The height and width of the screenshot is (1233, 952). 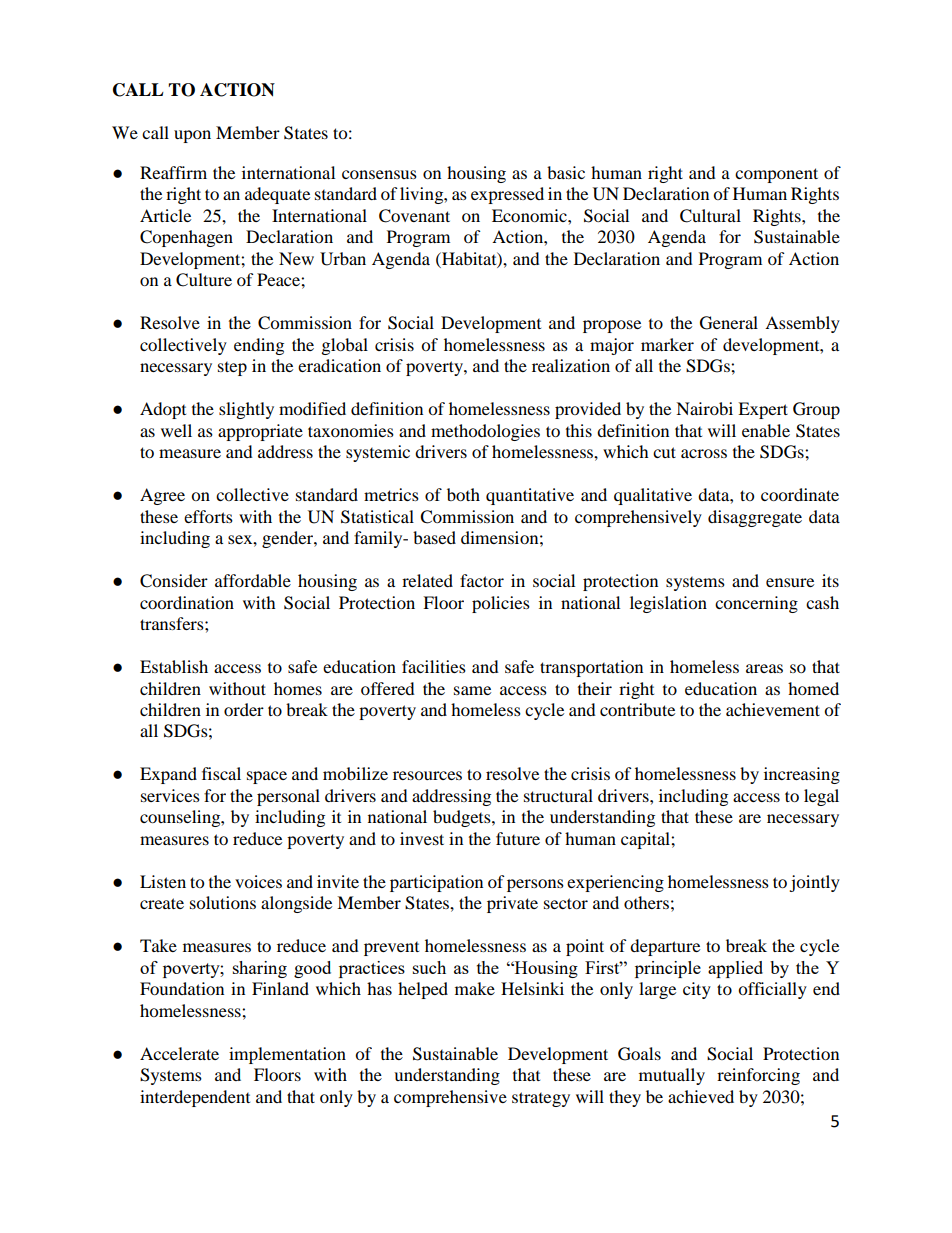 I want to click on policies, so click(x=501, y=604).
